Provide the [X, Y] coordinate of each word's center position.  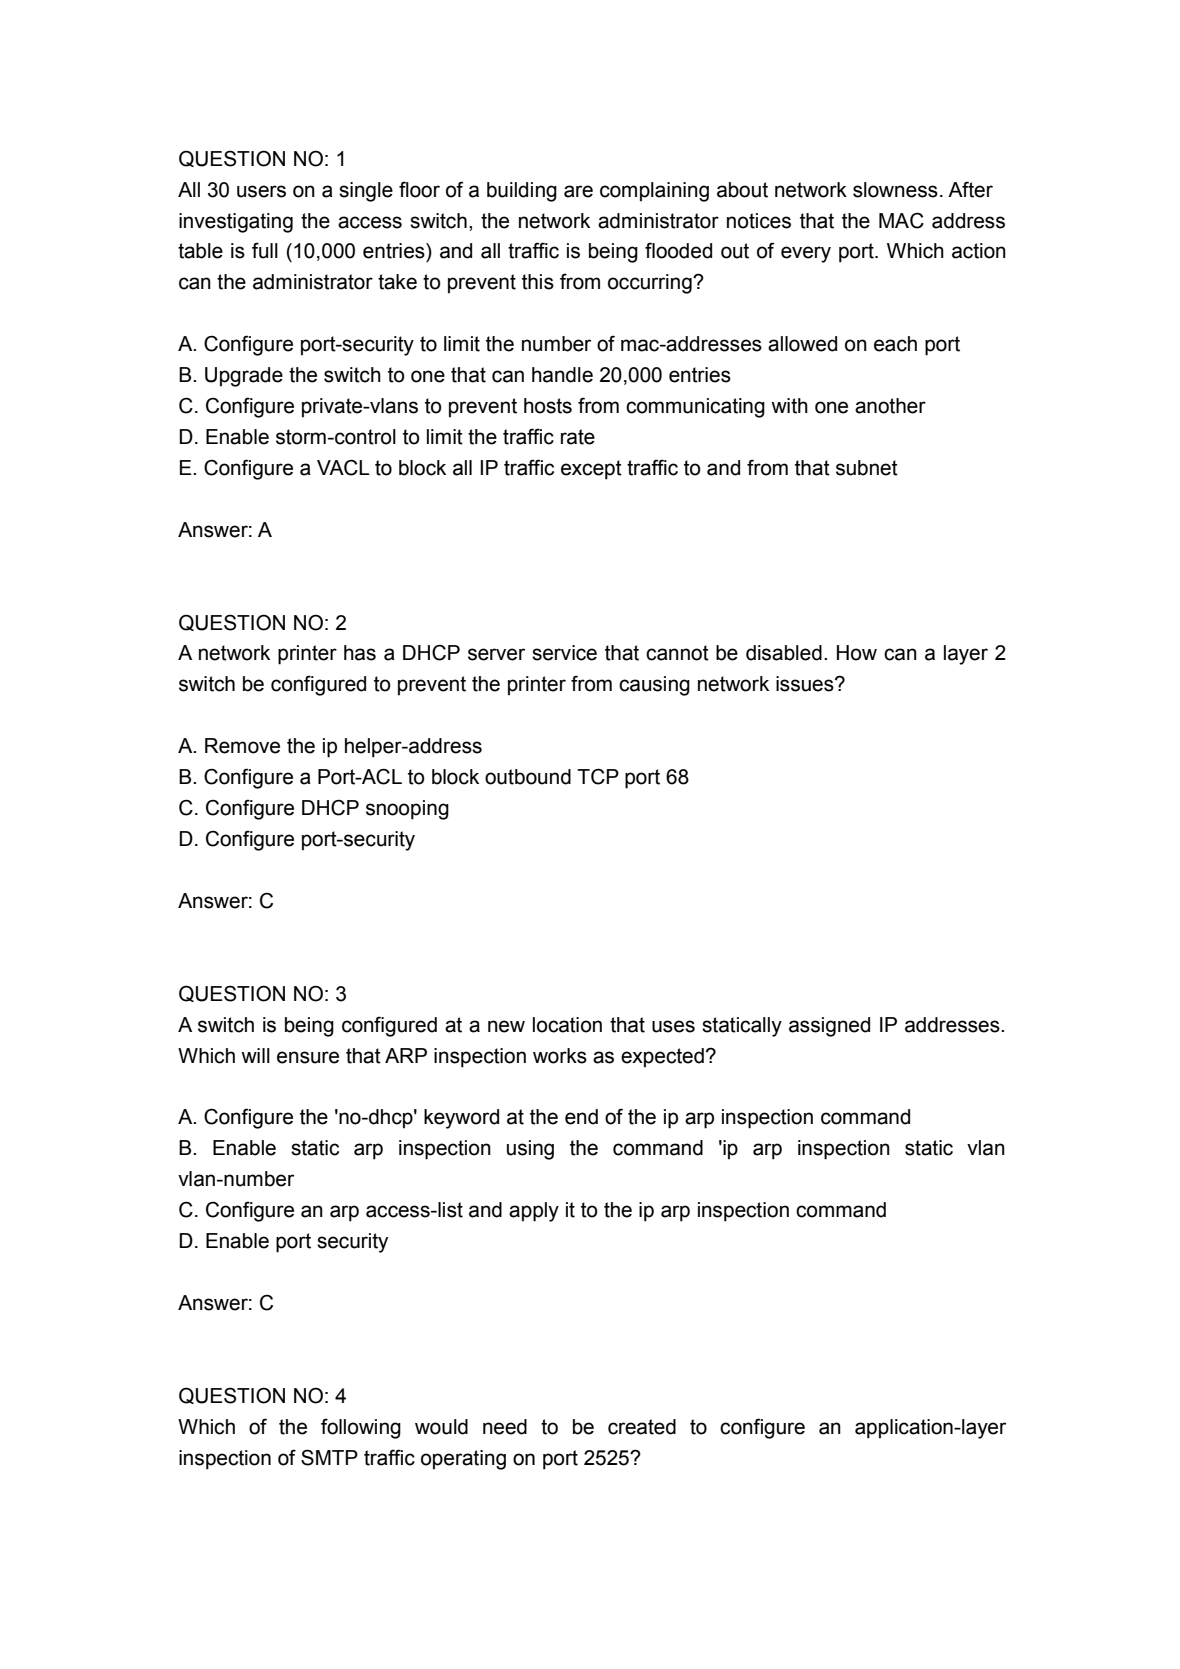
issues [806, 684]
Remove [242, 746]
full [265, 250]
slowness [895, 190]
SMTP [329, 1457]
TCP [598, 776]
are [578, 191]
